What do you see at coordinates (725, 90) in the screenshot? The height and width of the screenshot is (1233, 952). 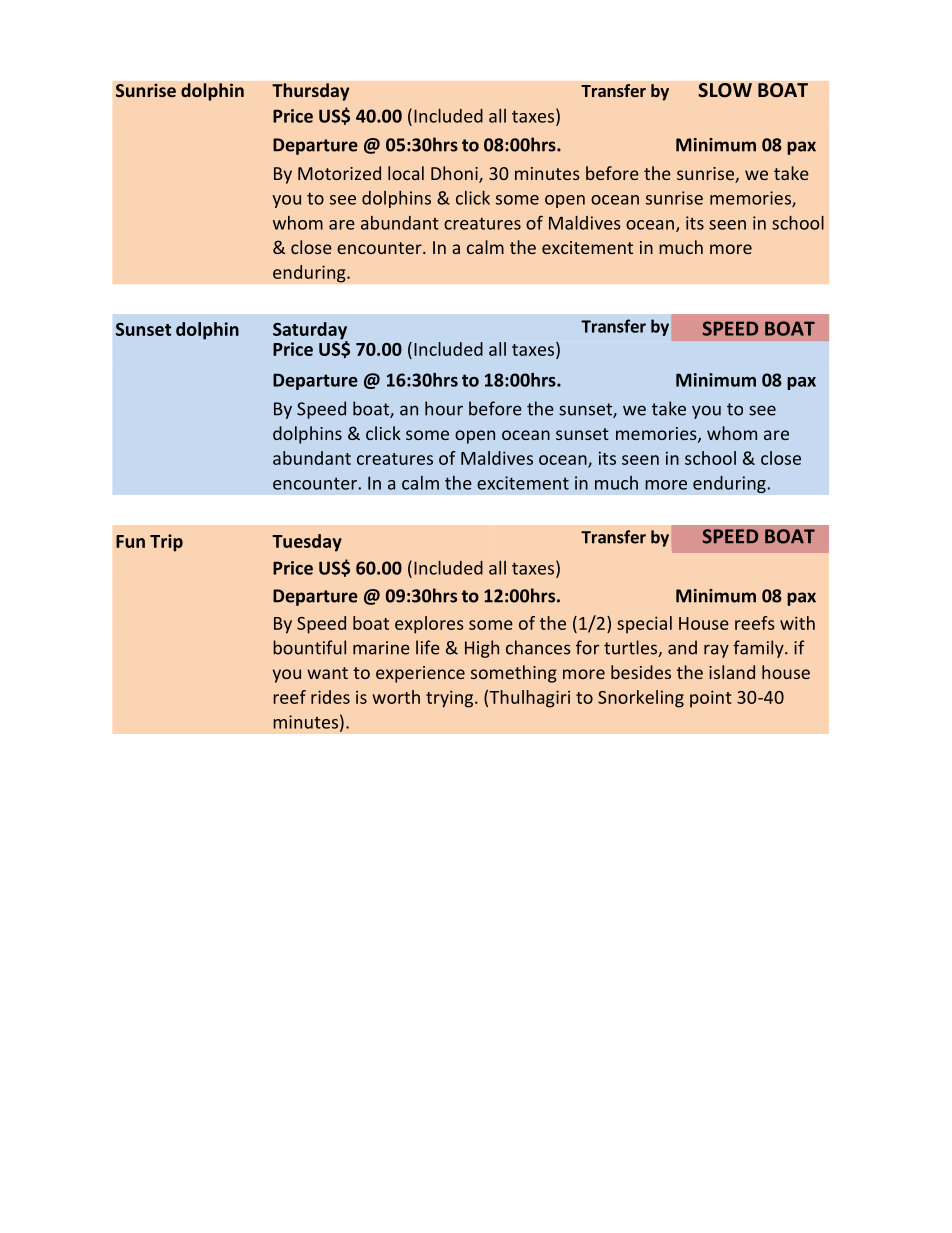 I see `SLOW` at bounding box center [725, 90].
